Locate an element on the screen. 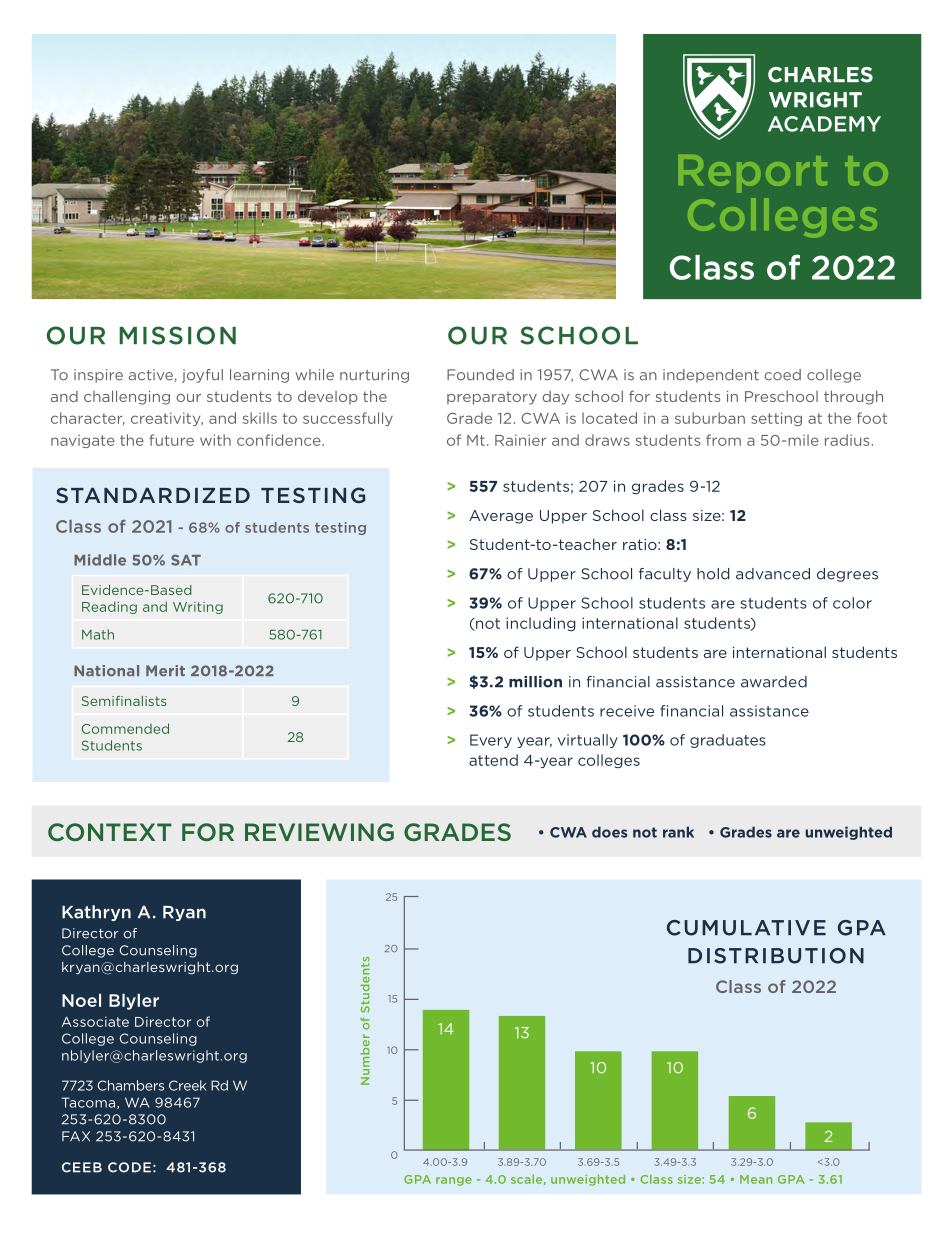 This screenshot has width=952, height=1233. attend is located at coordinates (493, 760).
